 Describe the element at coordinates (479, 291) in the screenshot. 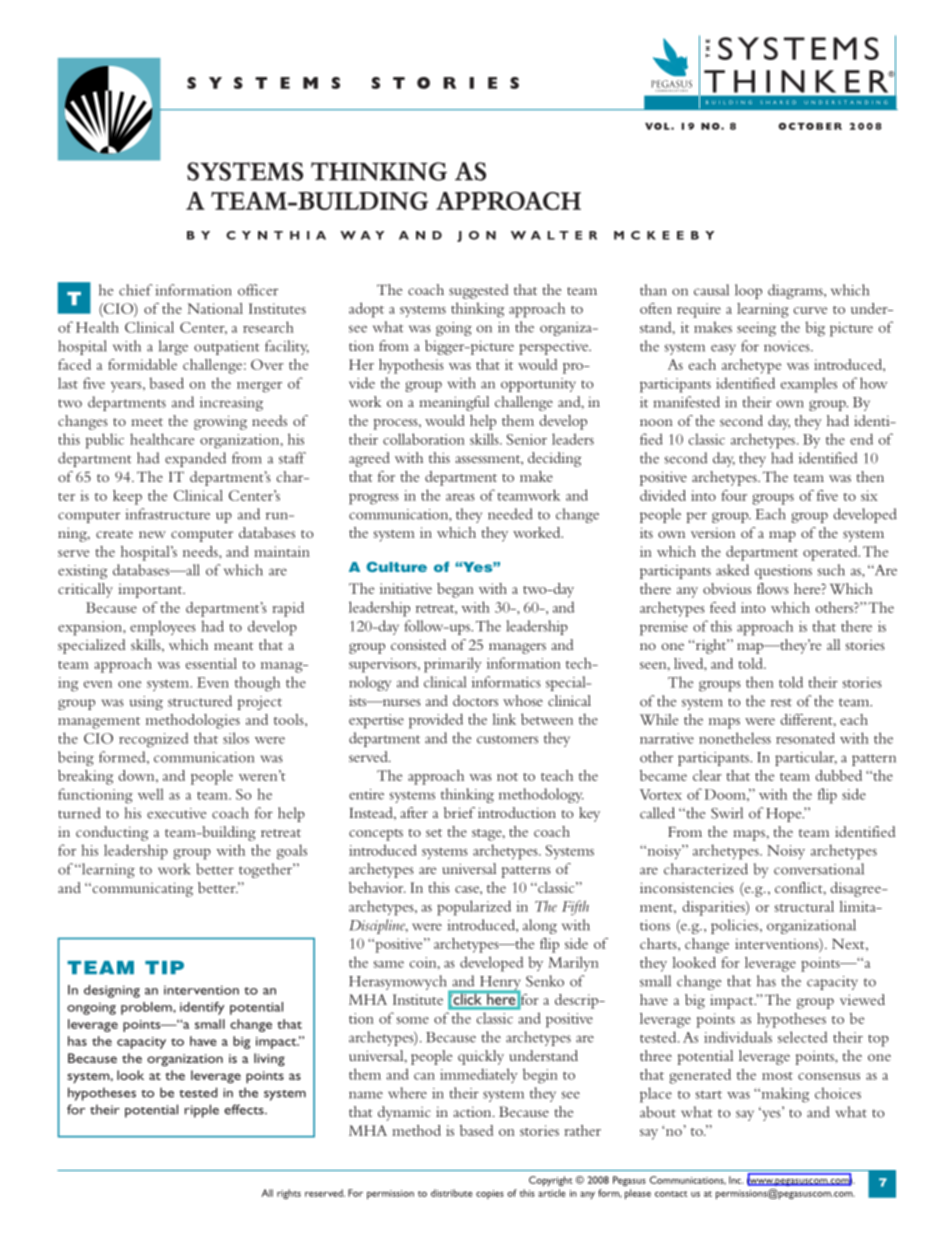

I see `suggested` at that location.
